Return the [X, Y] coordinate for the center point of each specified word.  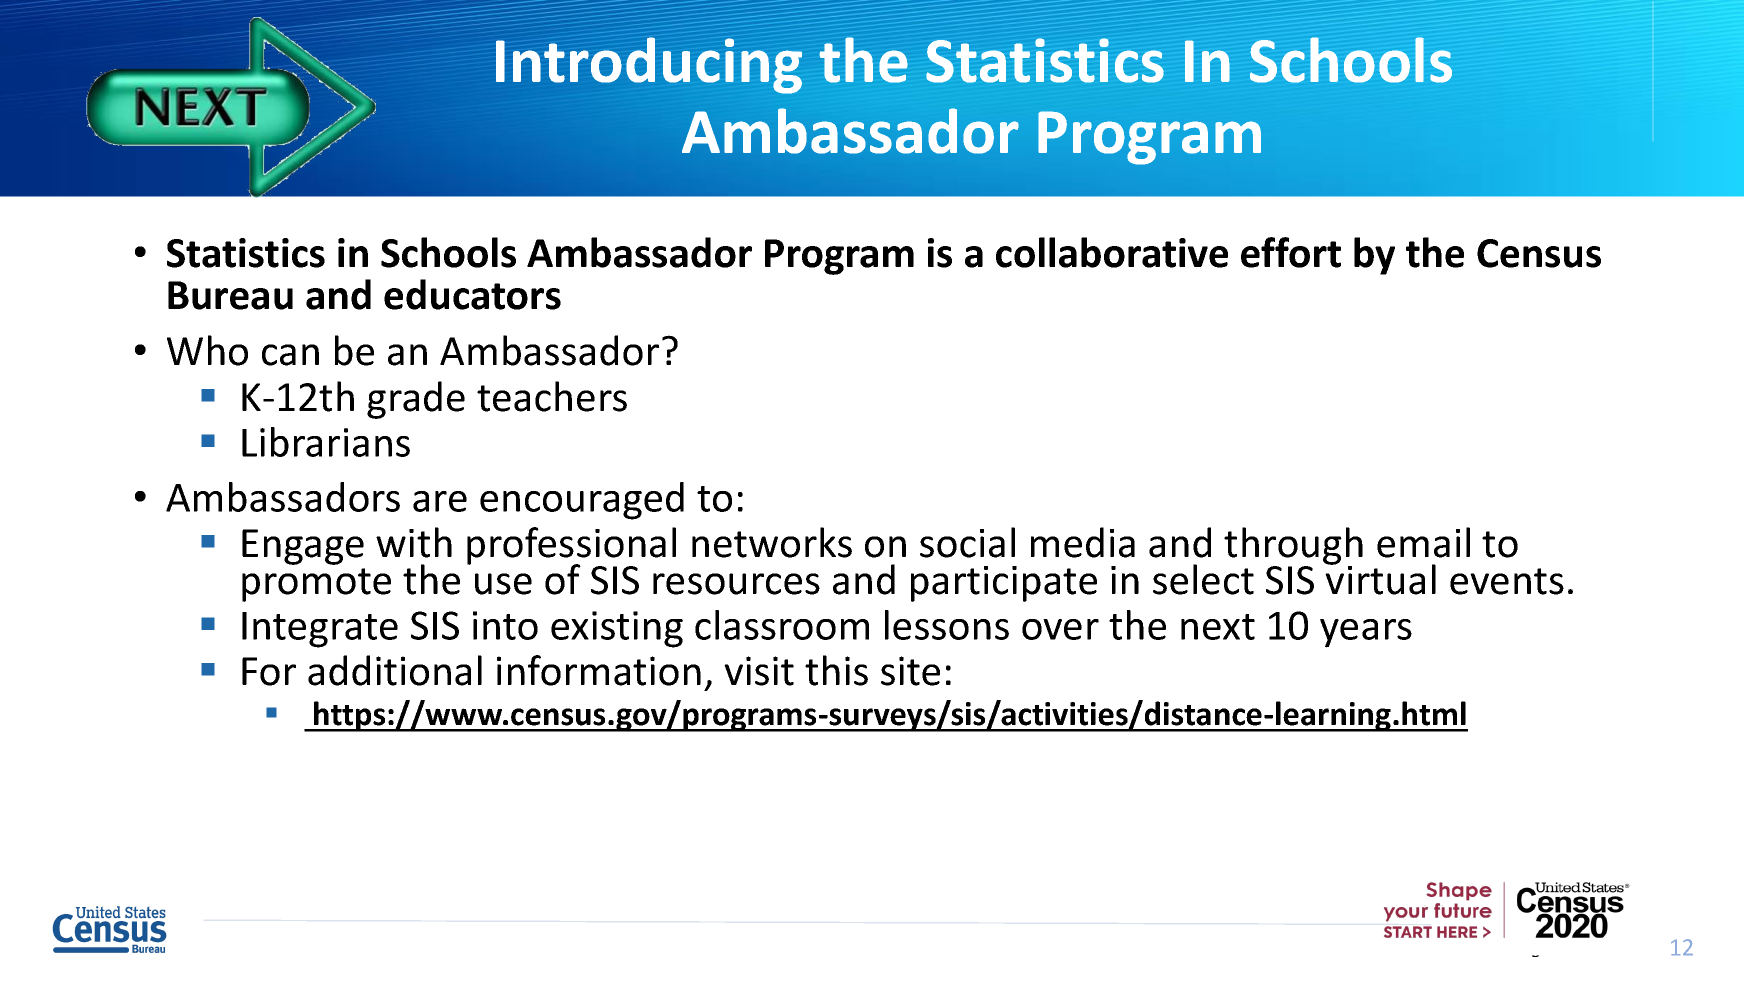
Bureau [230, 295]
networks [772, 542]
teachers [552, 396]
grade [416, 400]
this [836, 670]
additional [395, 670]
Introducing [649, 65]
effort [1291, 252]
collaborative [1112, 252]
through [1293, 547]
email [1423, 542]
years [1366, 633]
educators [472, 294]
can [290, 355]
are [440, 501]
